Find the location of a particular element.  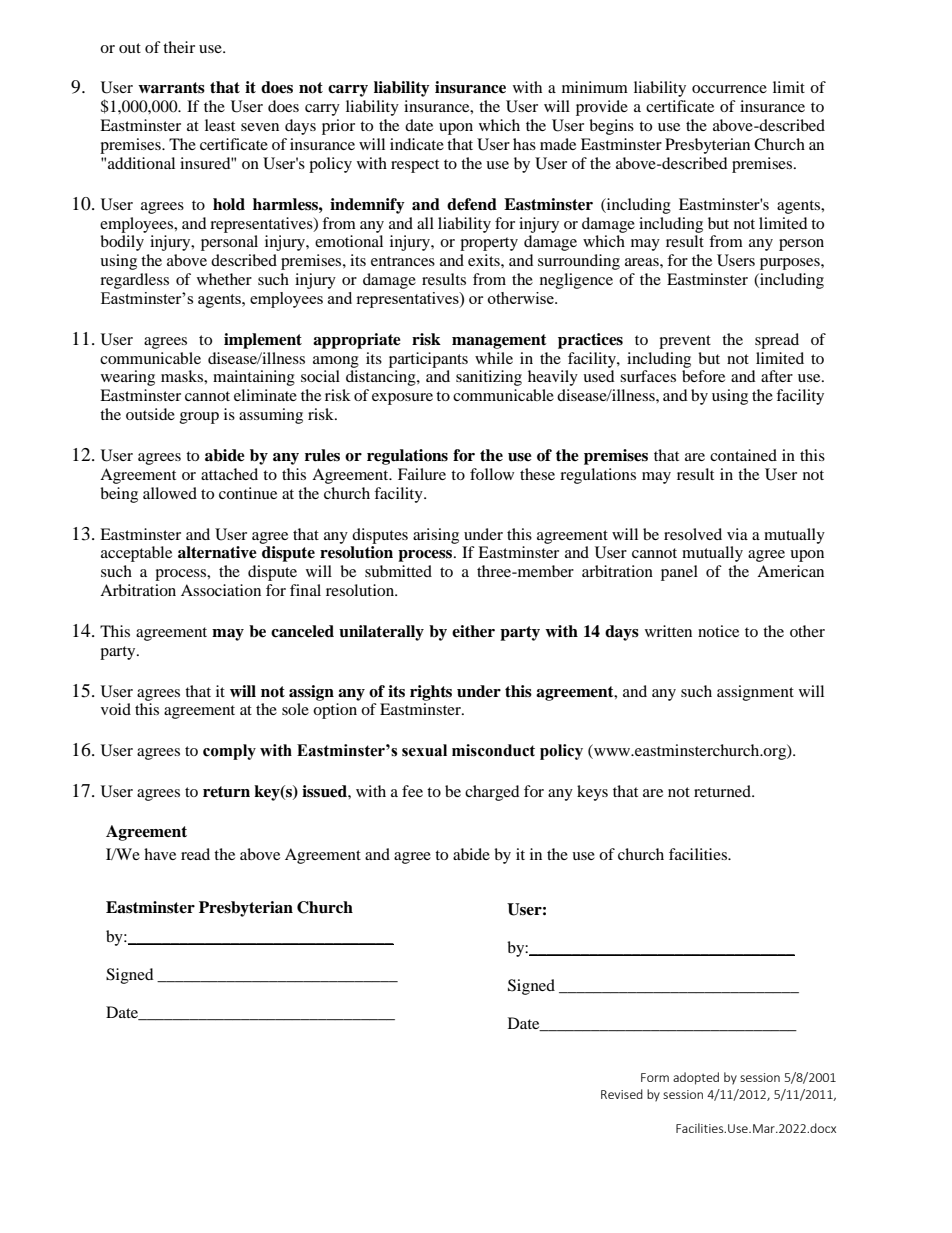

Revised is located at coordinates (622, 1094).
